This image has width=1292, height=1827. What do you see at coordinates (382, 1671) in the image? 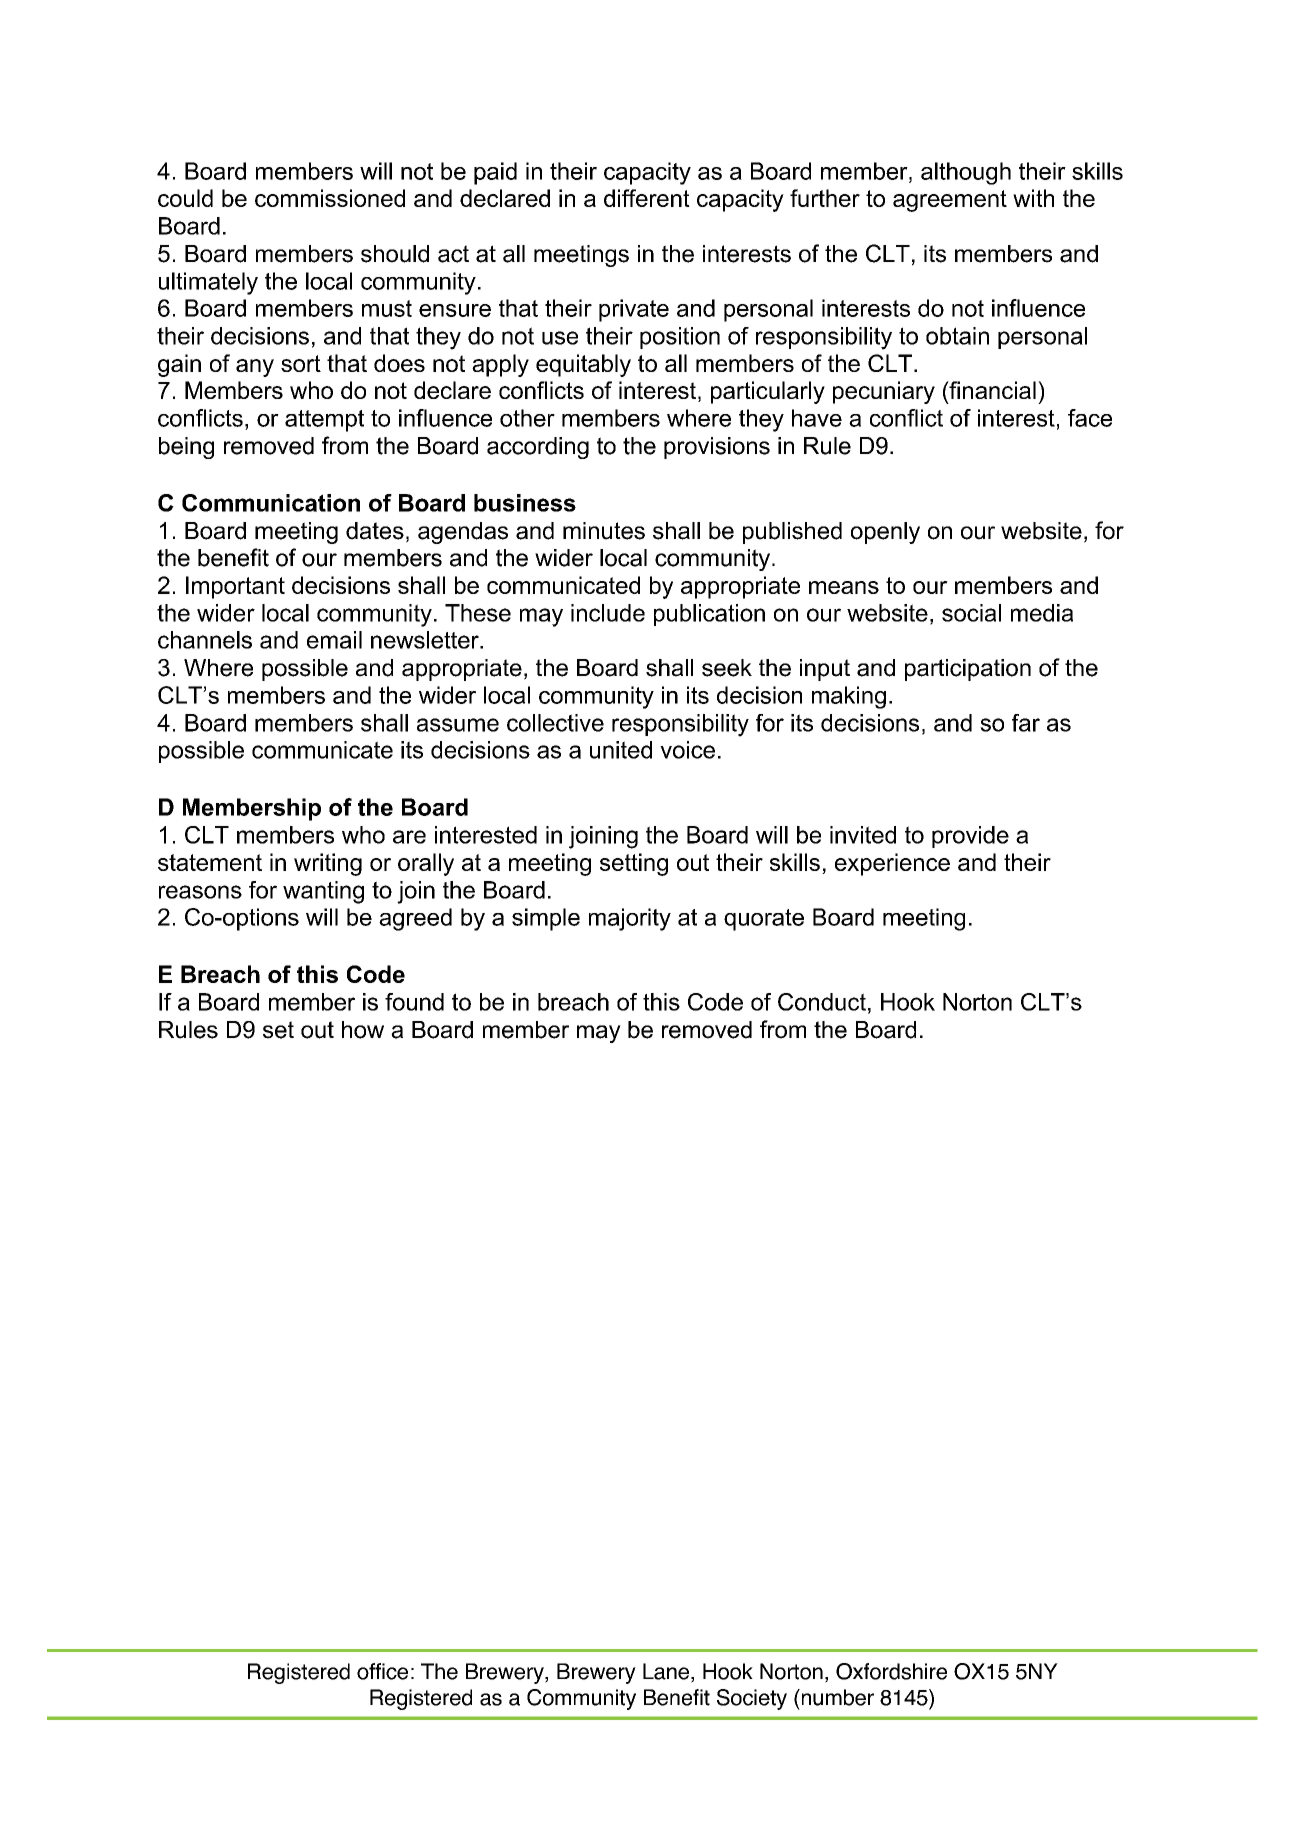
I see `office` at bounding box center [382, 1671].
